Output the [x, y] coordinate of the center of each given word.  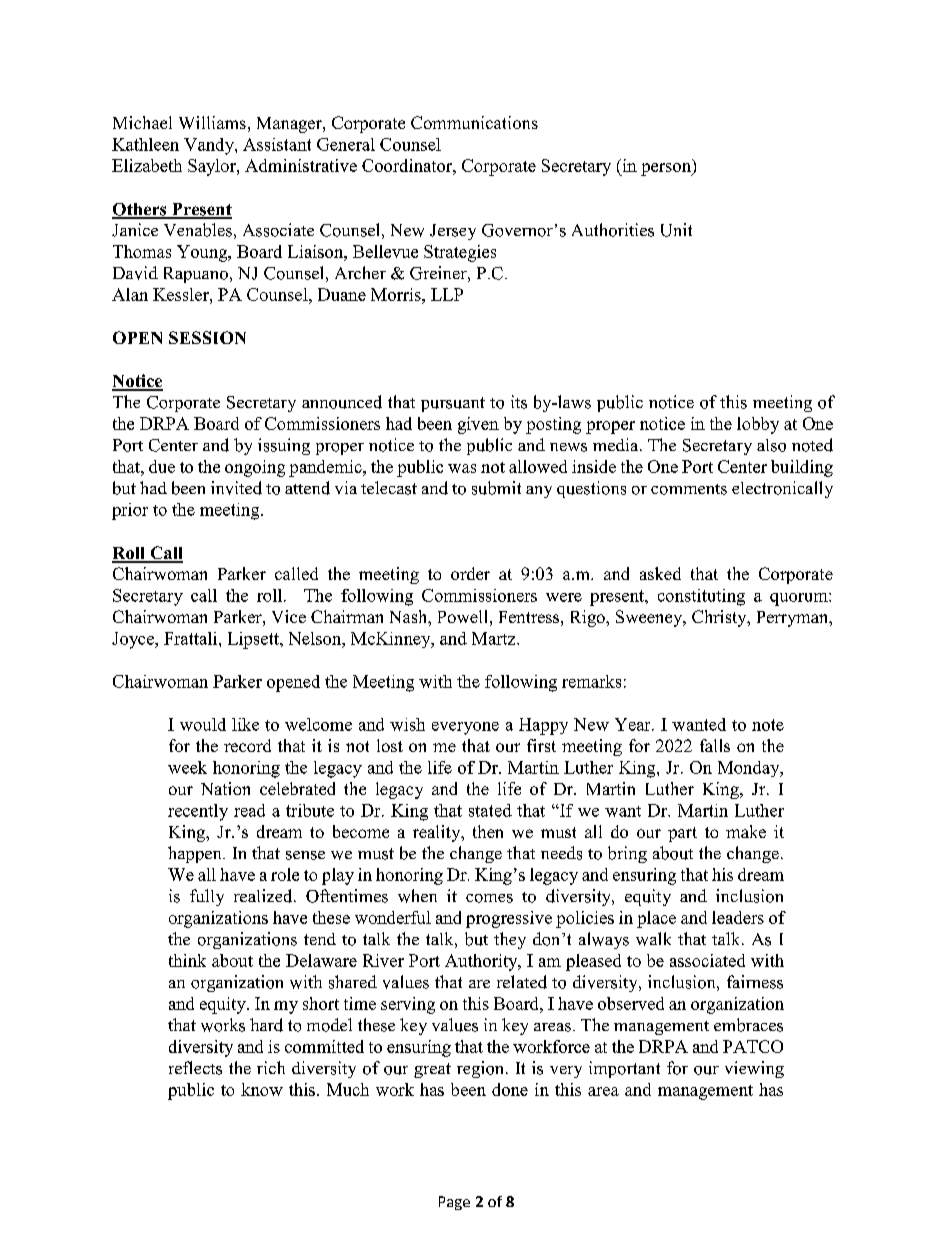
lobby [758, 425]
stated [490, 810]
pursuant [453, 404]
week [187, 767]
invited [236, 488]
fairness [755, 982]
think [187, 960]
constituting [701, 597]
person [667, 169]
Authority [482, 962]
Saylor [213, 167]
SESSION [207, 337]
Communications [474, 122]
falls [715, 745]
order [470, 573]
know [262, 1089]
